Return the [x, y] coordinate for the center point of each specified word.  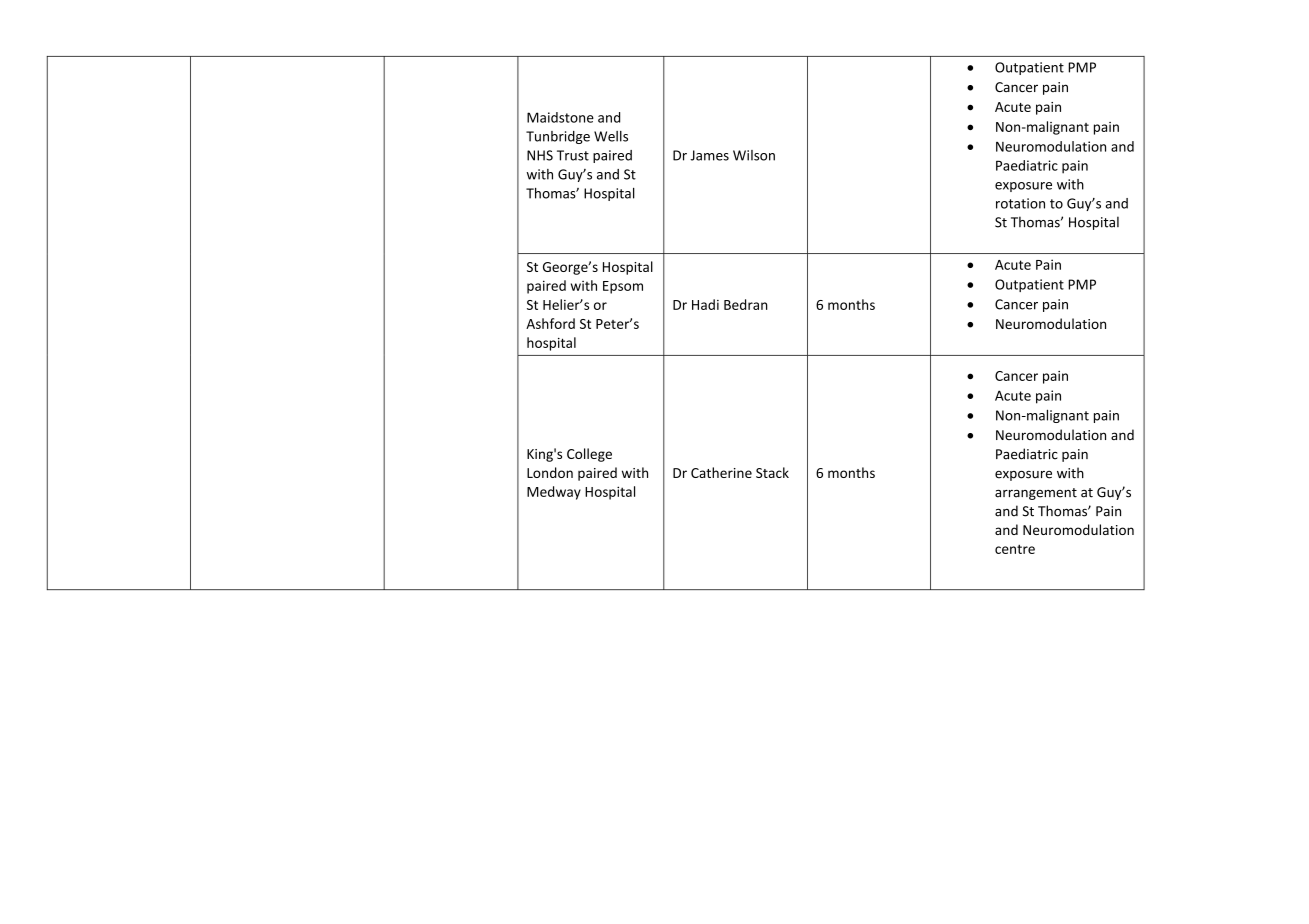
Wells [611, 136]
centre [1015, 549]
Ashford [550, 323]
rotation [1020, 203]
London [550, 472]
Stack [772, 472]
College [589, 455]
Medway [554, 493]
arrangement [1036, 494]
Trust [573, 155]
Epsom [623, 287]
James [709, 155]
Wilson [754, 155]
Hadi [705, 304]
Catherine [721, 472]
